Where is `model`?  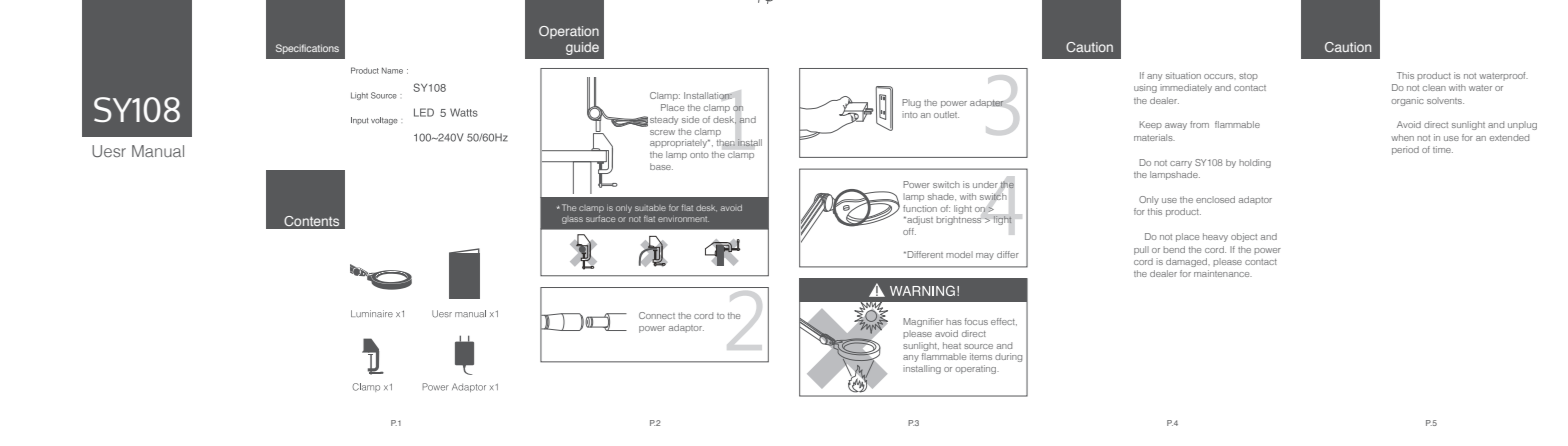
model is located at coordinates (959, 254).
